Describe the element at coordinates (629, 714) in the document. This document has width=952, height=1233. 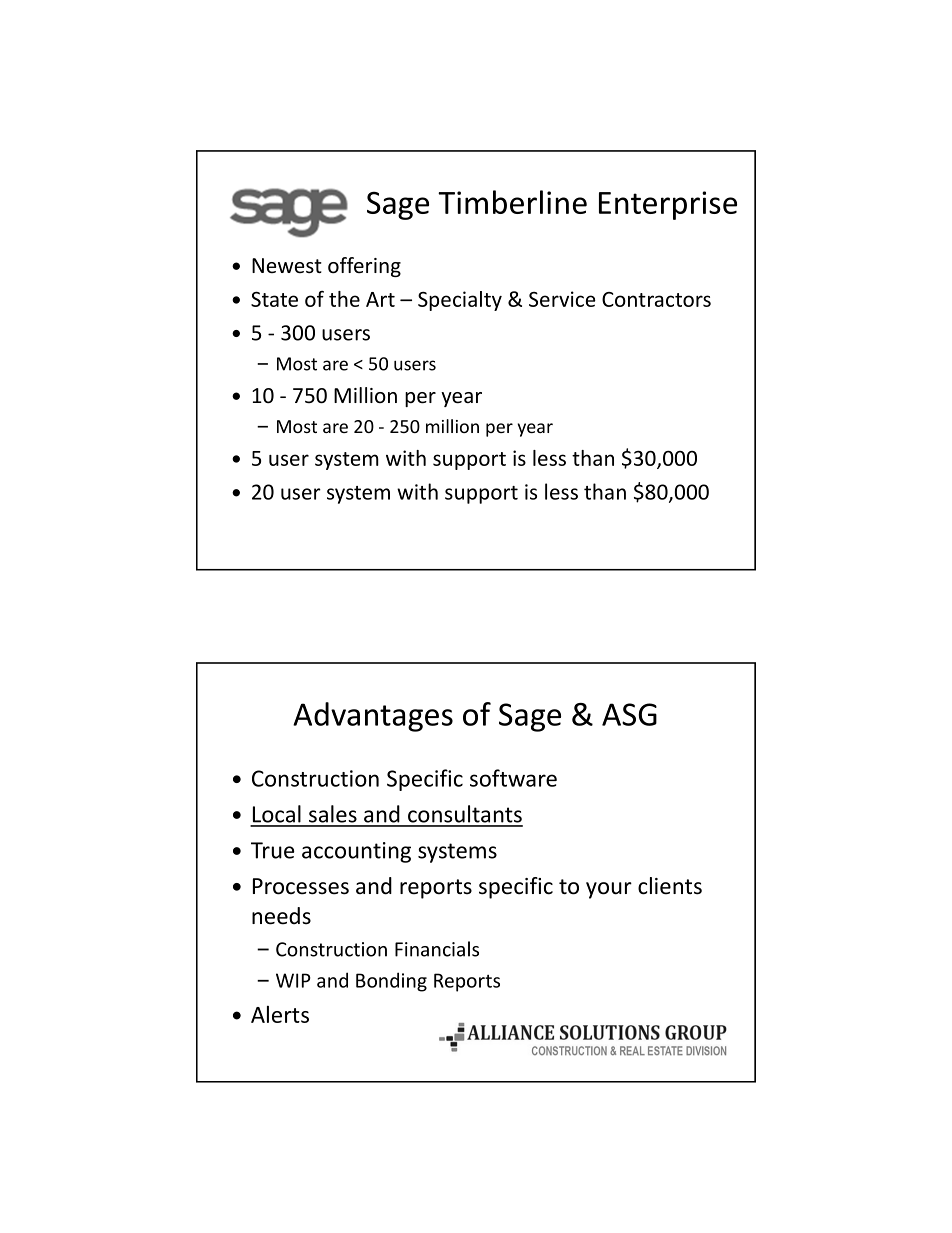
I see `ASG` at that location.
